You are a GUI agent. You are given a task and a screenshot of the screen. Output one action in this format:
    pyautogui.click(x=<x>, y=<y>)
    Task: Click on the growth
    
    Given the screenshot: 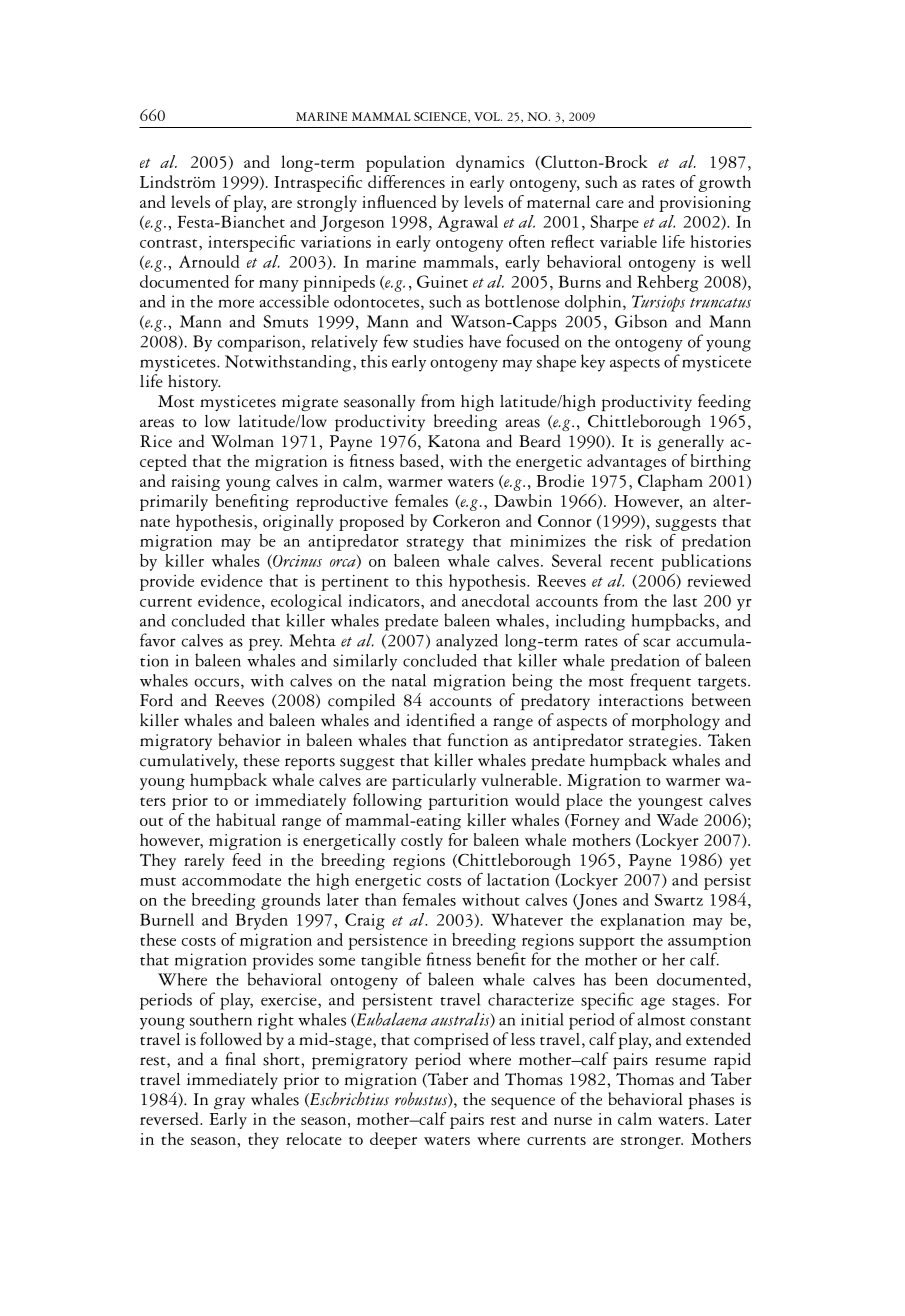 What is the action you would take?
    pyautogui.click(x=724, y=183)
